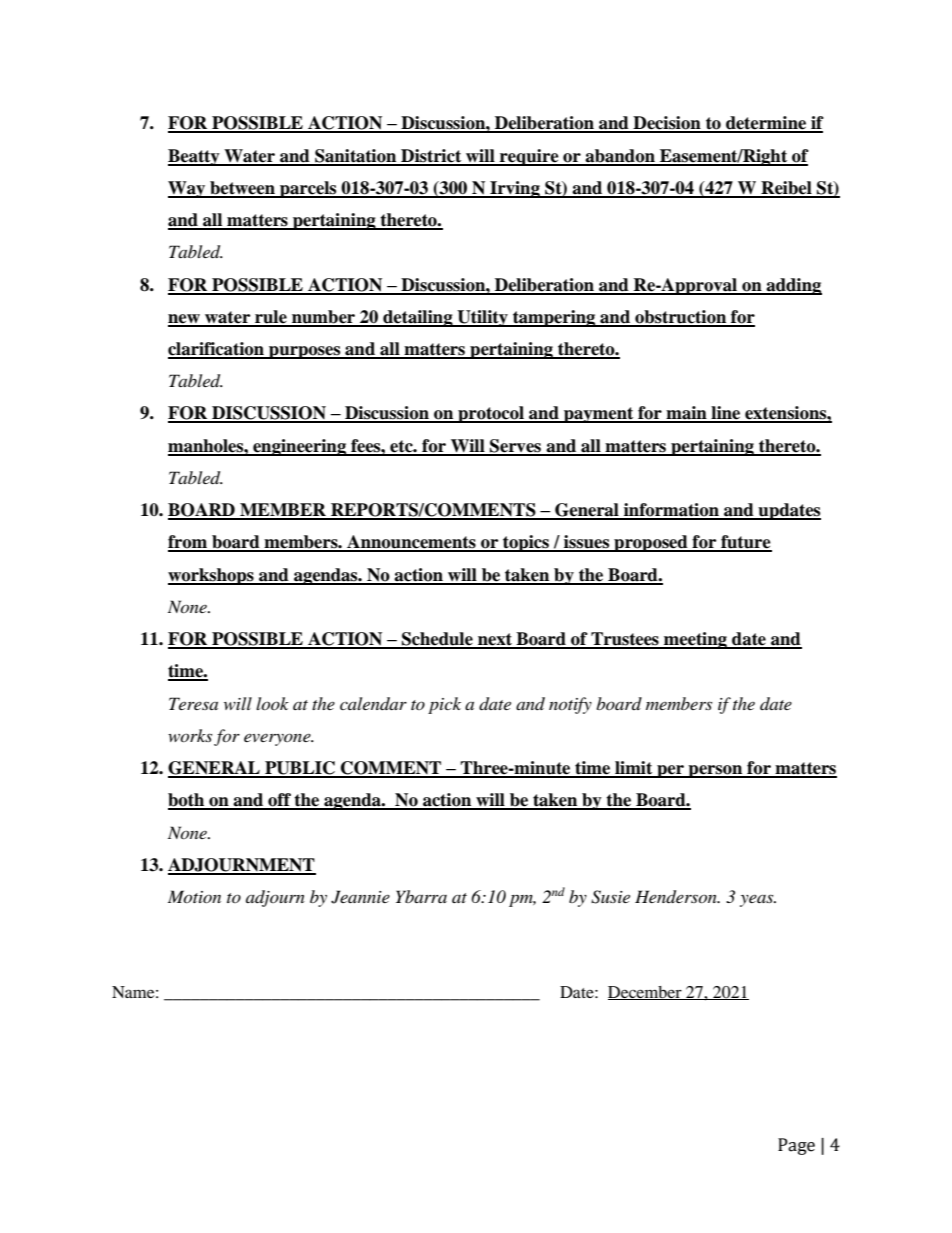 This screenshot has width=952, height=1233. Describe the element at coordinates (796, 1146) in the screenshot. I see `Page` at that location.
